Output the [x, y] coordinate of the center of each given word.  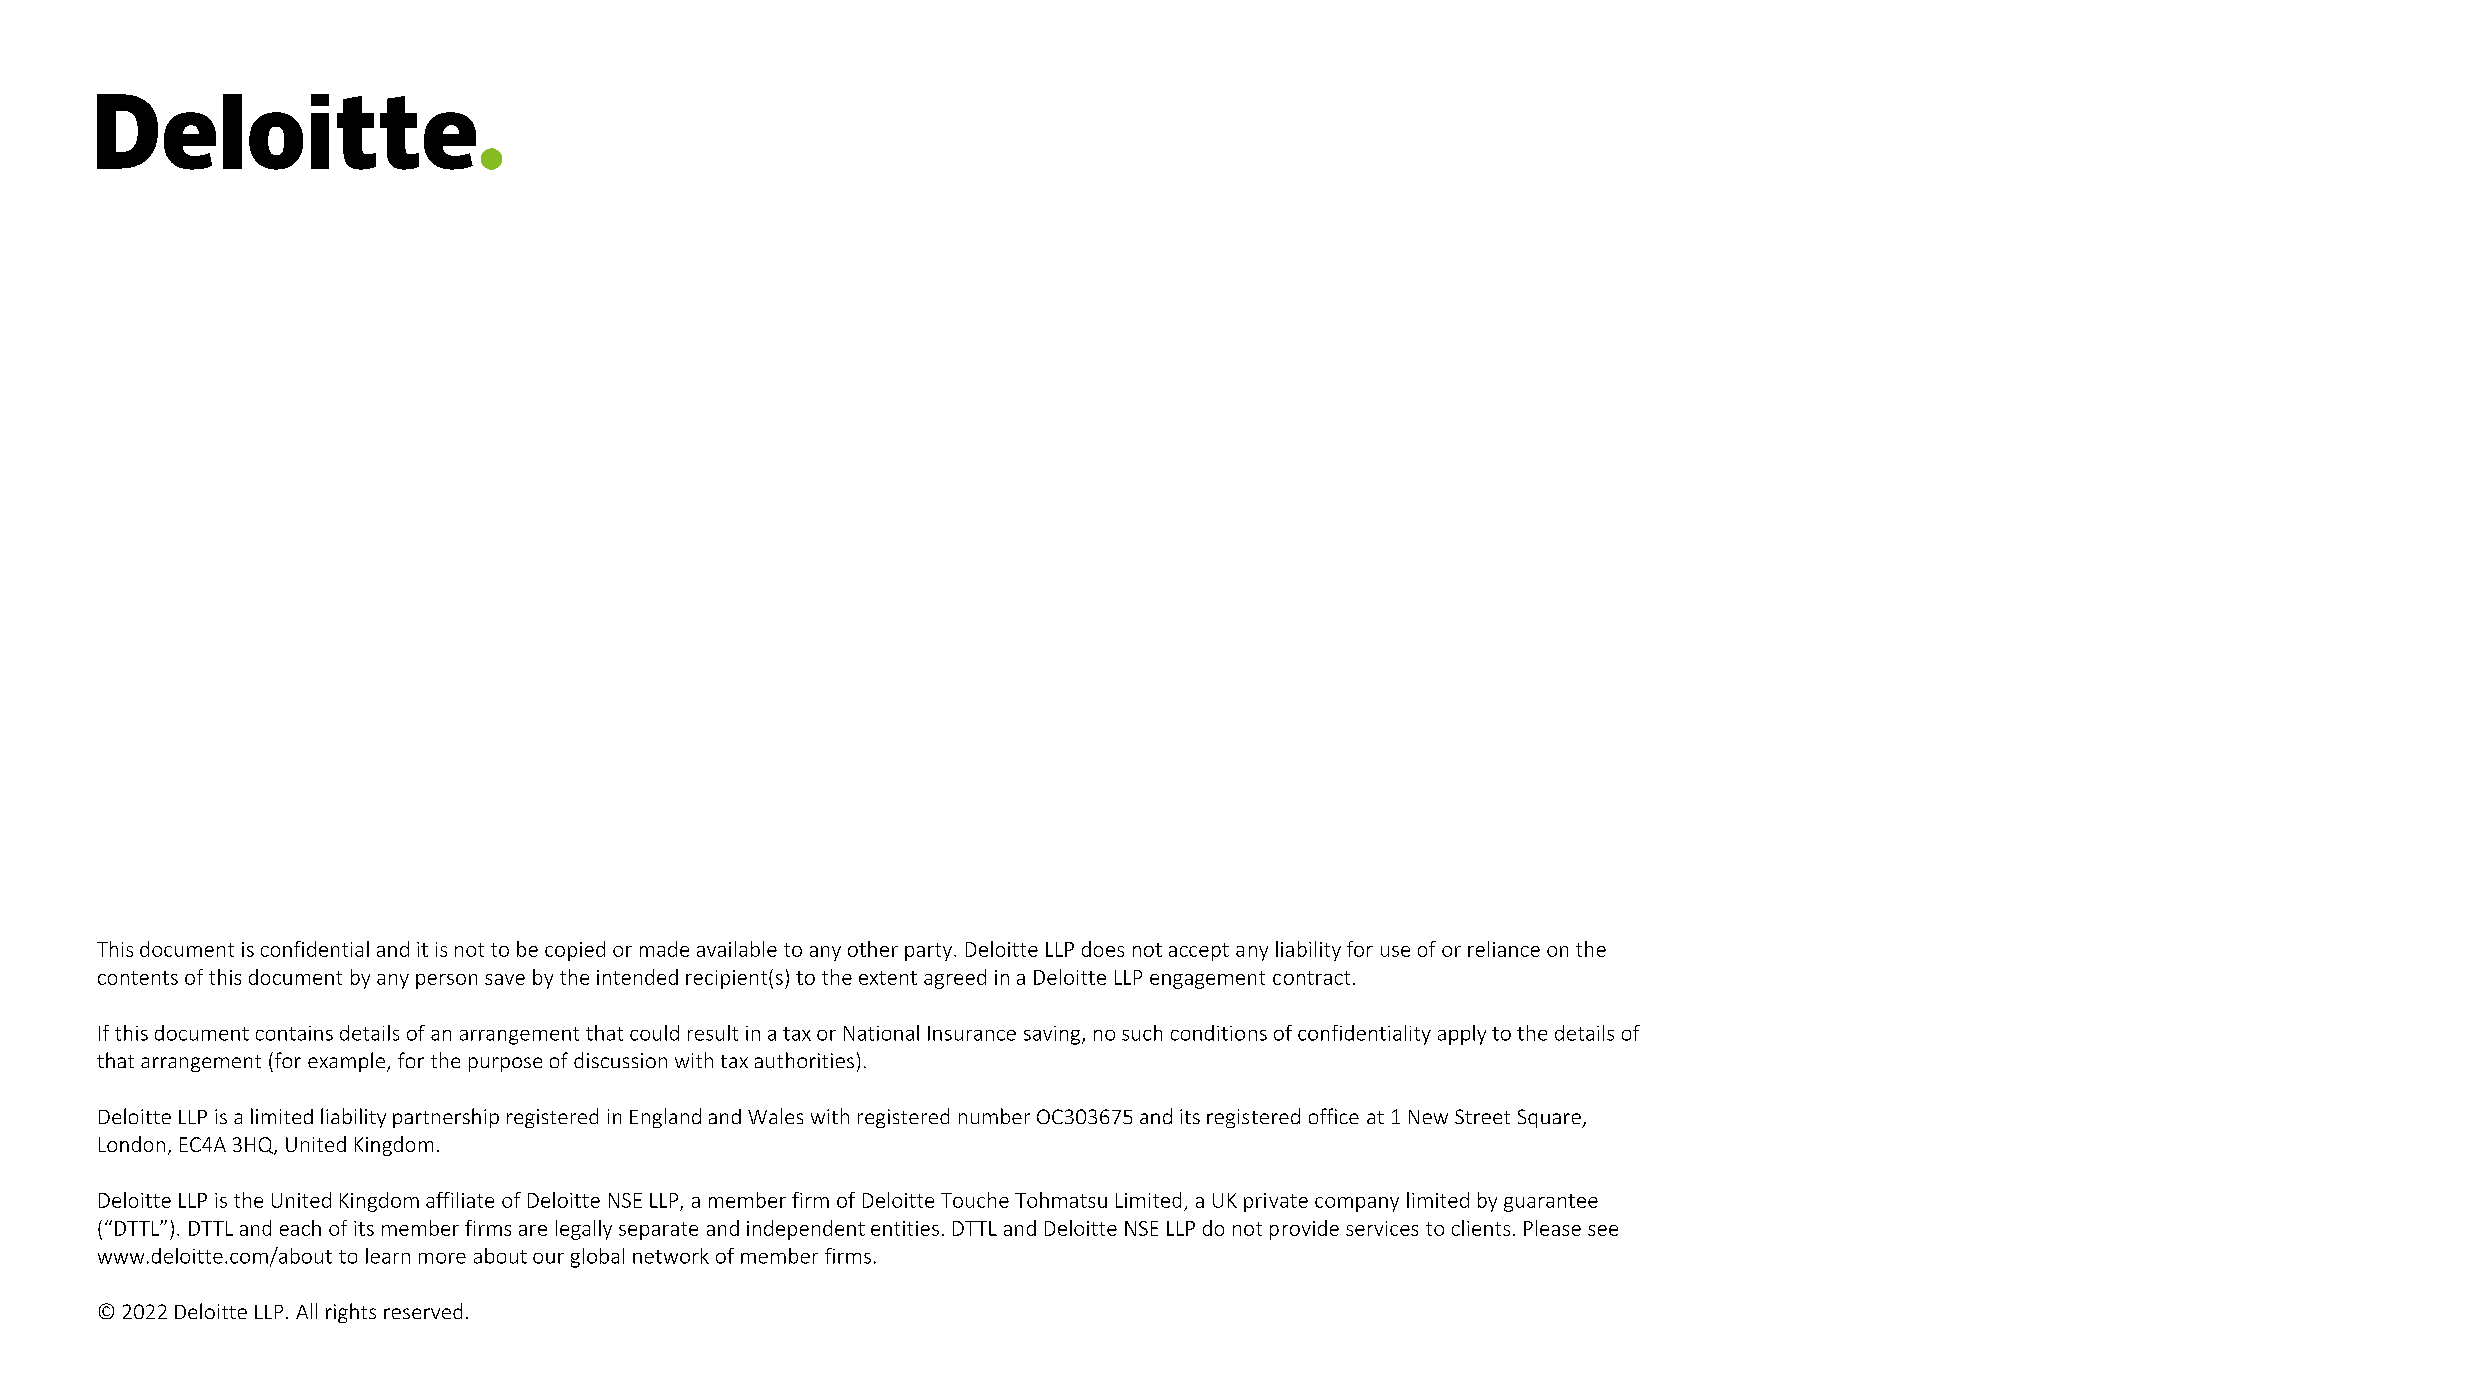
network [671, 1256]
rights [351, 1313]
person [446, 981]
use [1395, 951]
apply [1462, 1035]
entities [905, 1228]
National [881, 1033]
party [928, 952]
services [1382, 1228]
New [1428, 1117]
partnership [446, 1118]
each [300, 1228]
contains [294, 1033]
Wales [775, 1116]
